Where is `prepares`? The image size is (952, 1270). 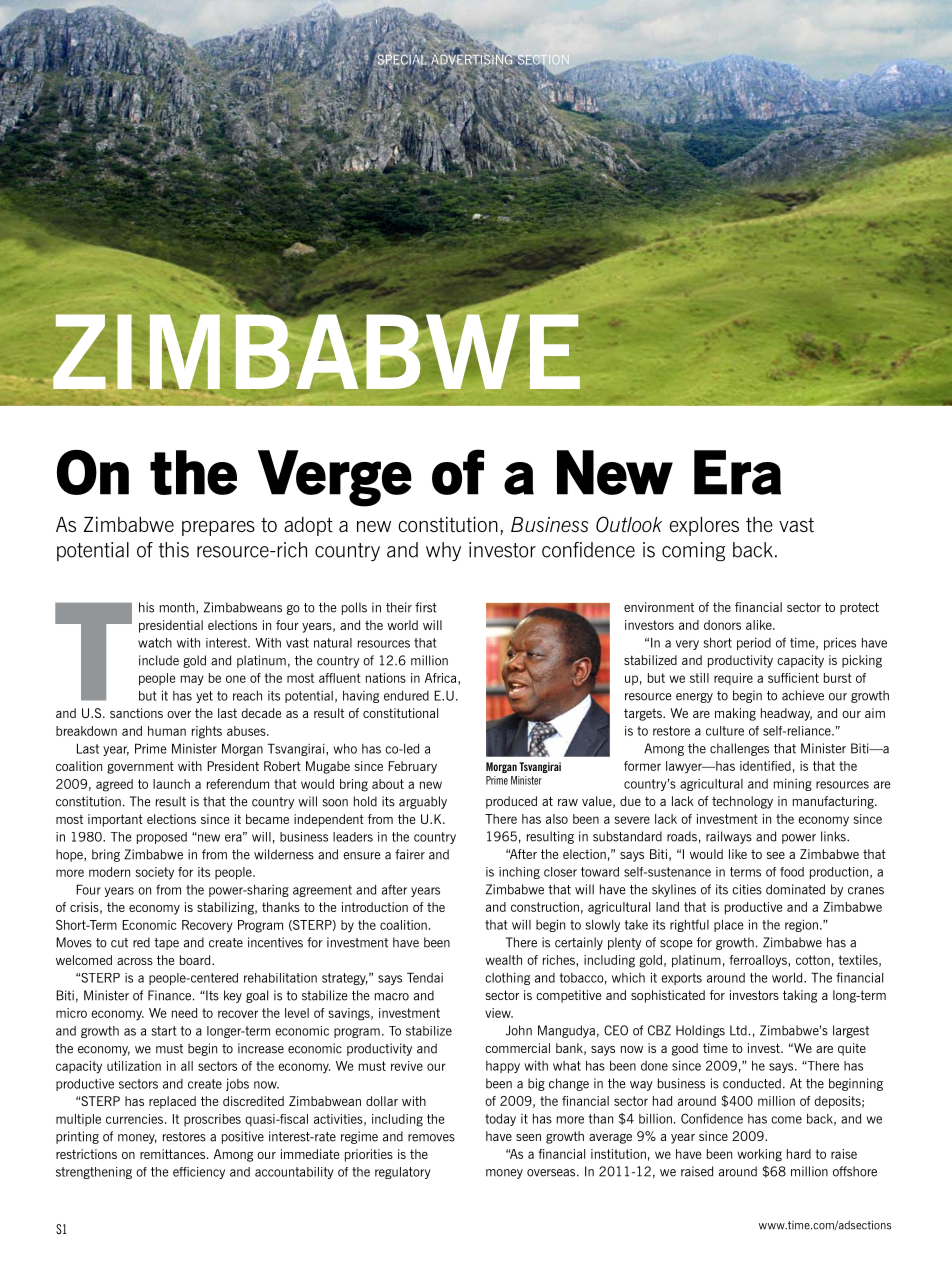
prepares is located at coordinates (218, 528).
